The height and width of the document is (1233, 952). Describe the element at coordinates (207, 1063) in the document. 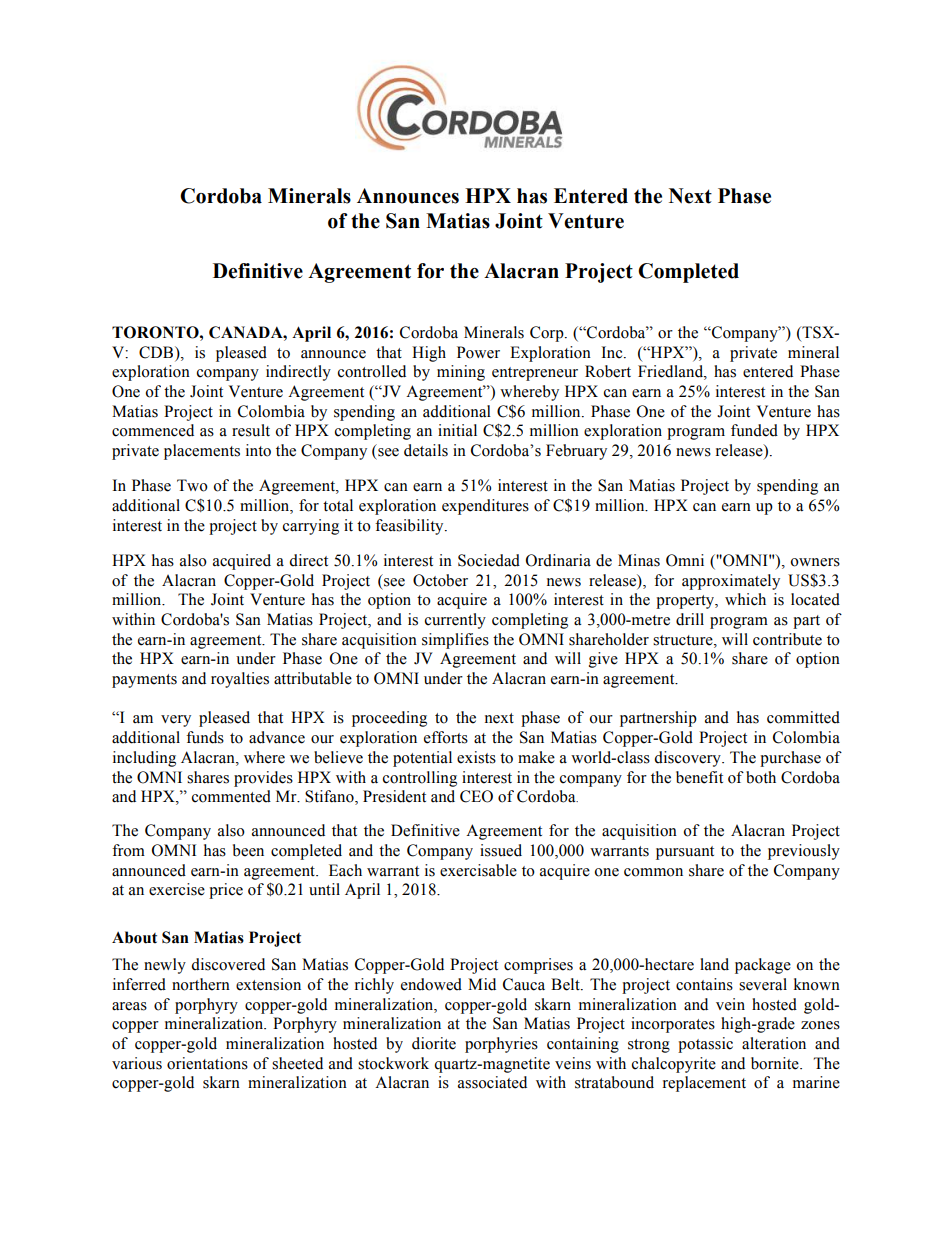

I see `orientations` at that location.
